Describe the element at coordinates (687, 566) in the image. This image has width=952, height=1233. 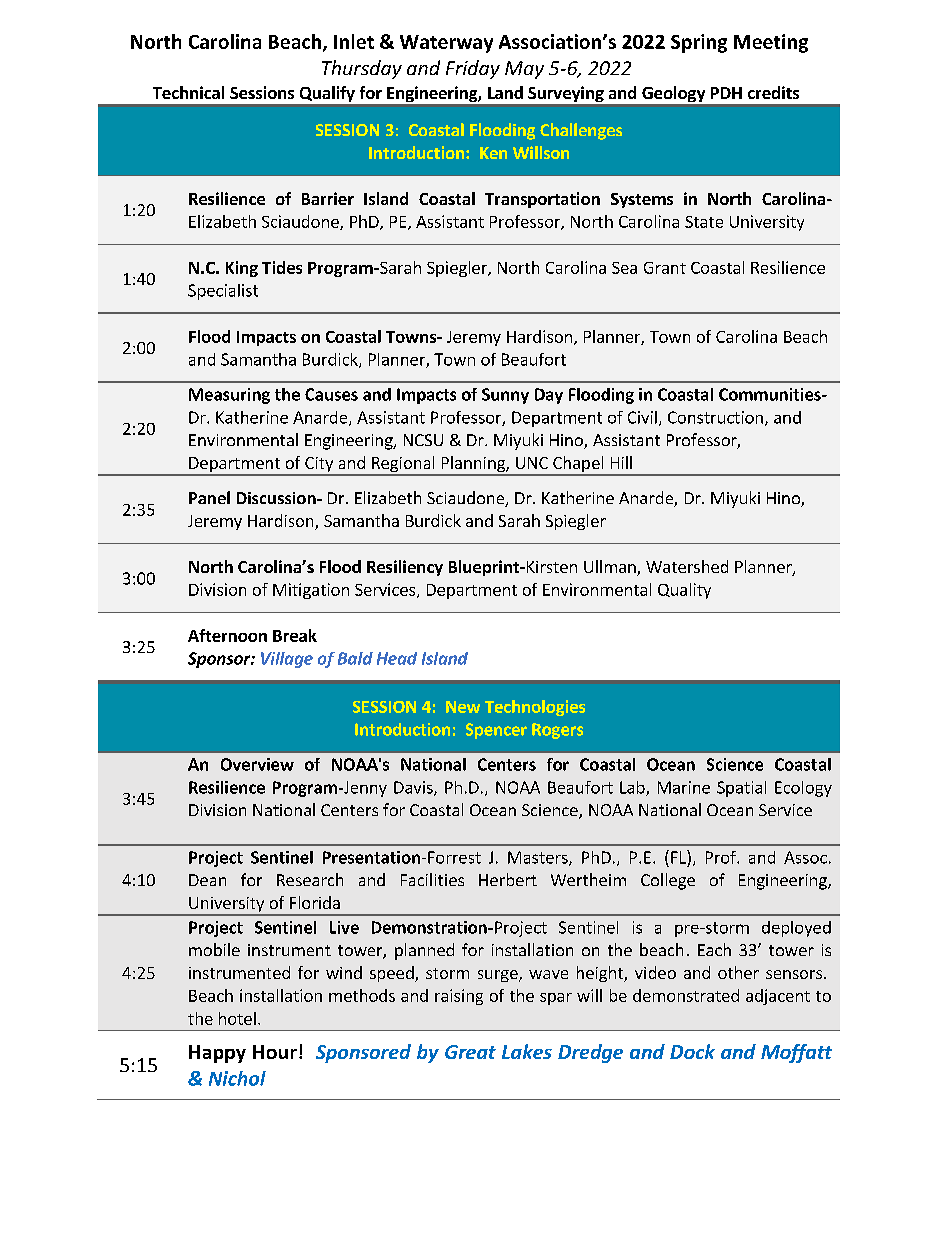
I see `Watershed` at that location.
